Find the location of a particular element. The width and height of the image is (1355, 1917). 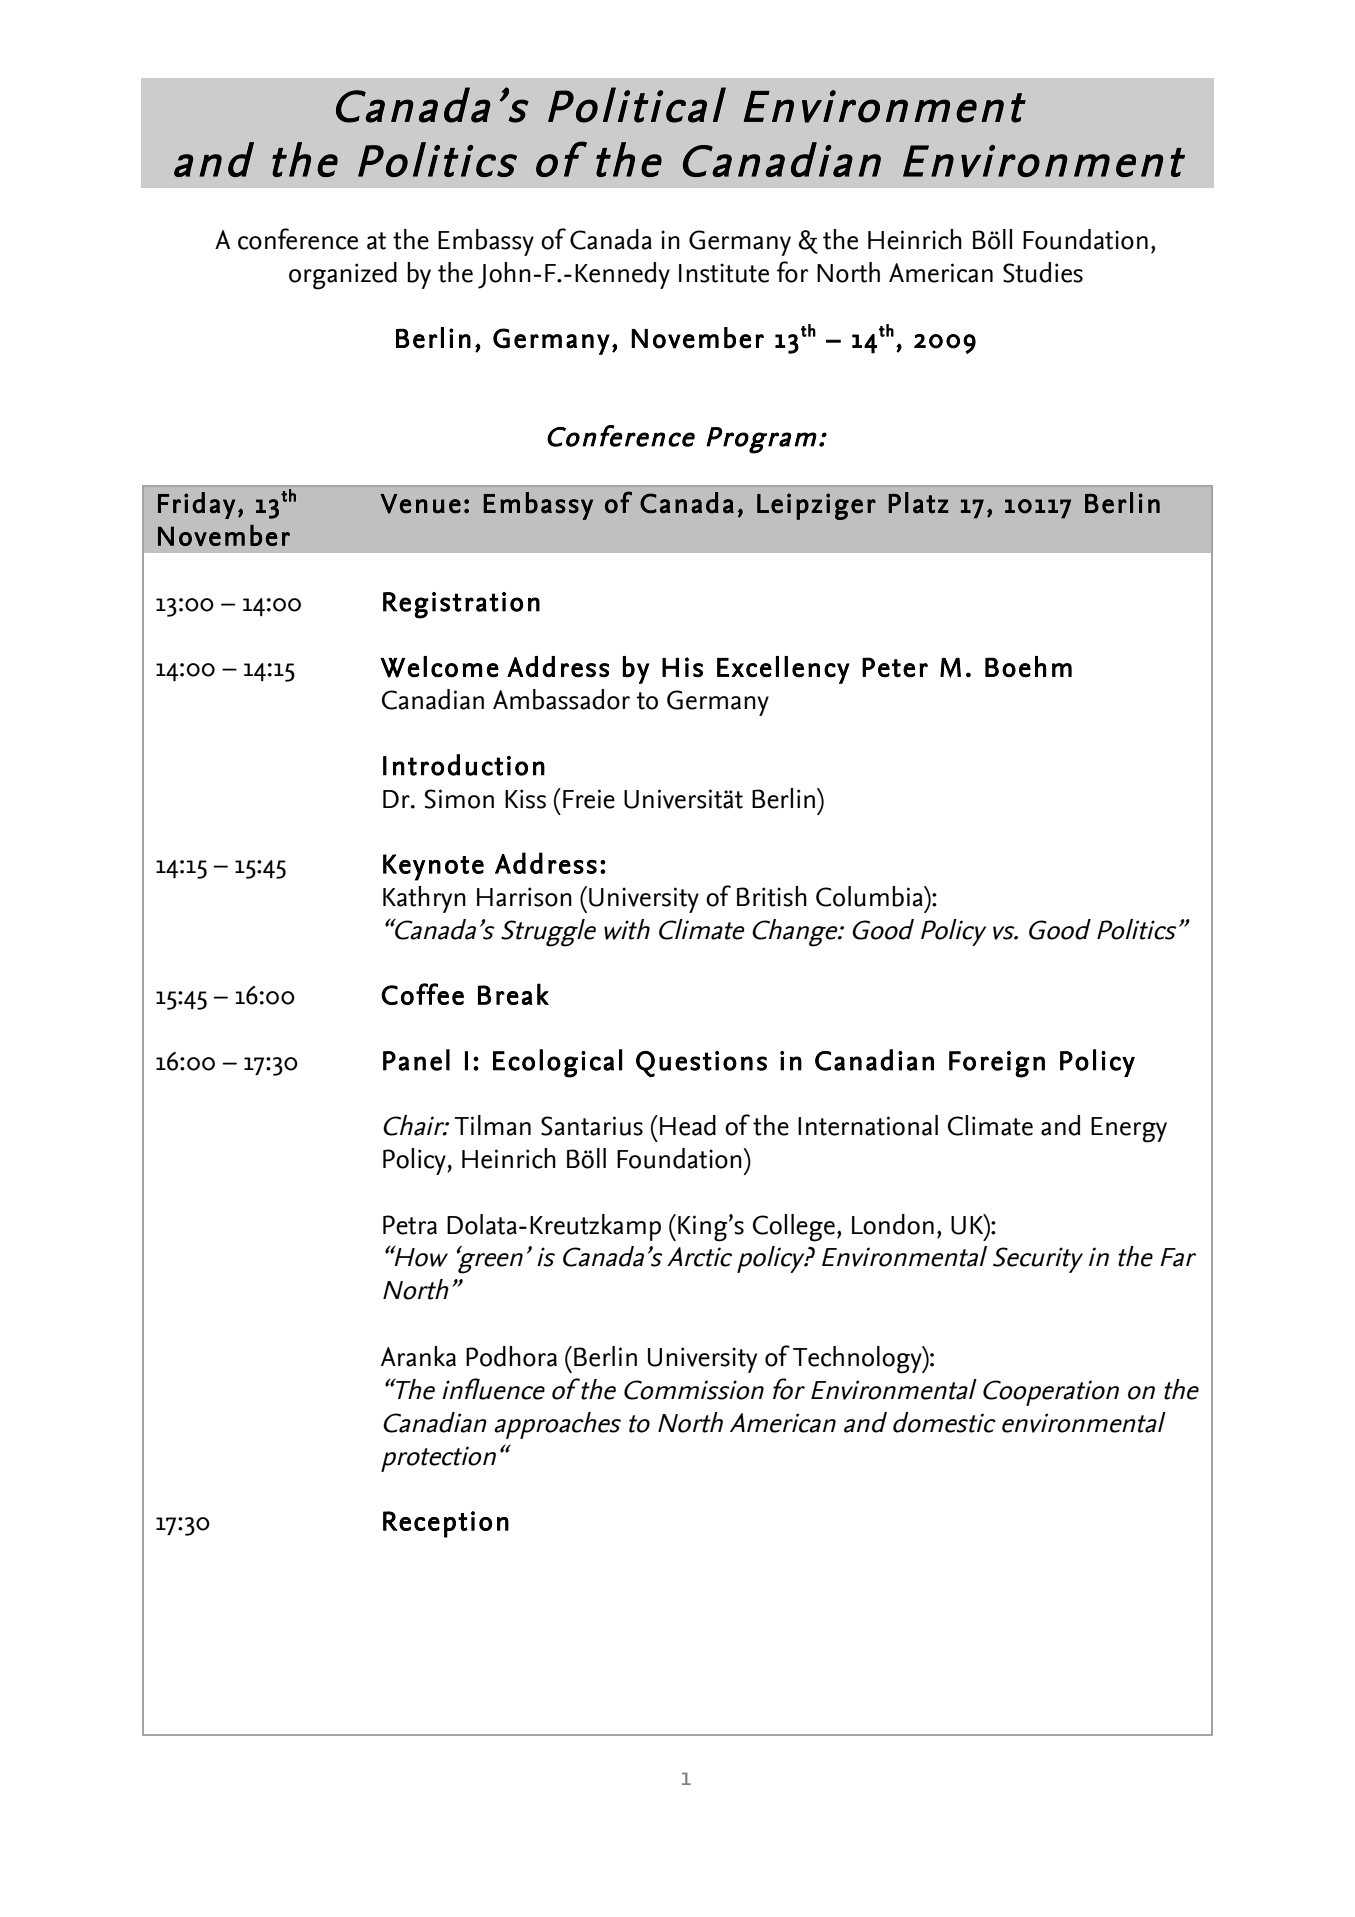

Reception is located at coordinates (446, 1524).
